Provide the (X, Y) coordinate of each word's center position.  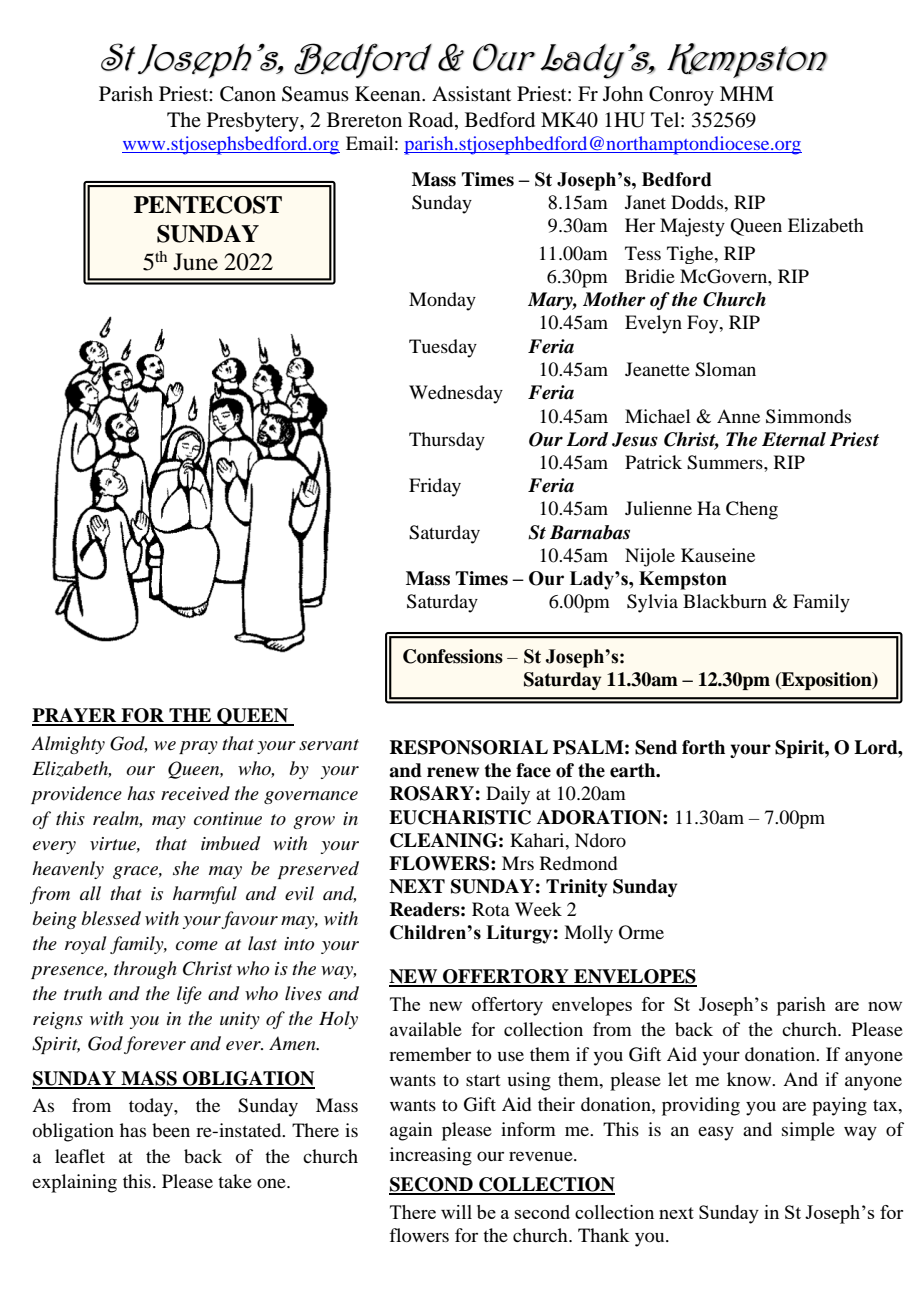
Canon (248, 94)
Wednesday (456, 394)
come (197, 946)
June (195, 262)
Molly (588, 934)
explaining (74, 1183)
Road (432, 120)
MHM (747, 93)
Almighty (68, 745)
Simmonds (808, 416)
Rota (491, 909)
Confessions (453, 656)
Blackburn (725, 601)
